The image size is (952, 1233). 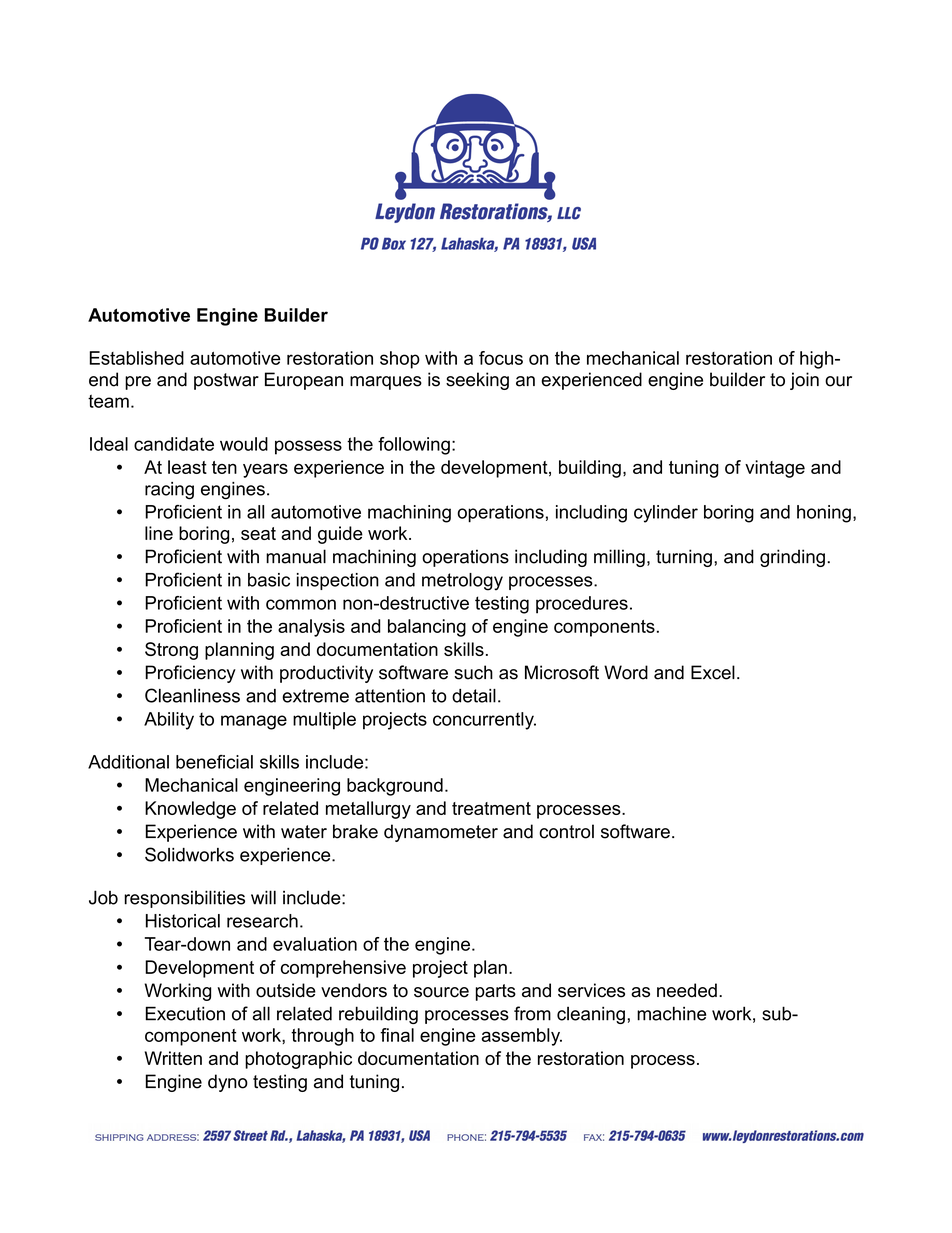 What do you see at coordinates (462, 582) in the page?
I see `metrology` at bounding box center [462, 582].
